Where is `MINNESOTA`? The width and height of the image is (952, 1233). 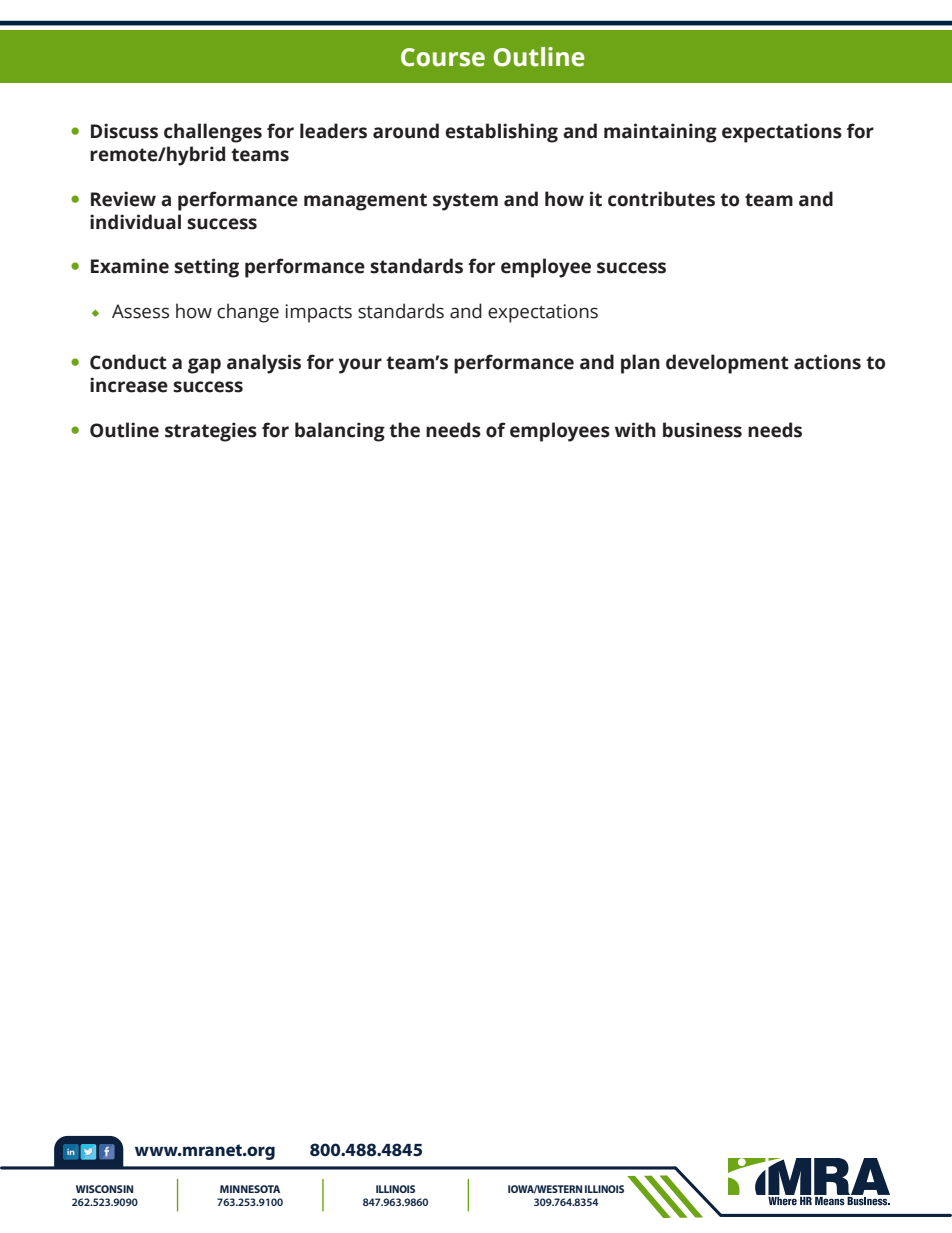
MINNESOTA is located at coordinates (250, 1189).
